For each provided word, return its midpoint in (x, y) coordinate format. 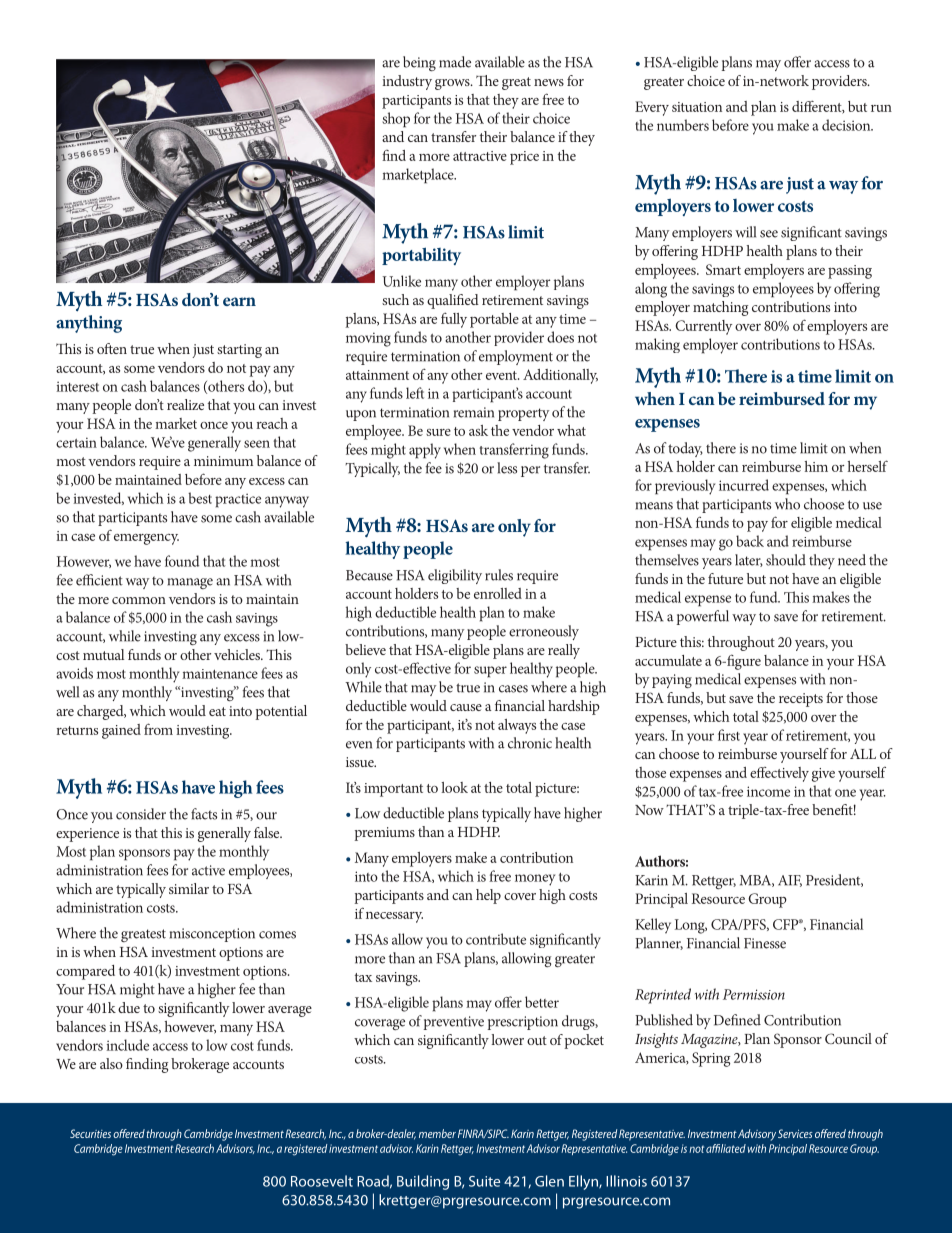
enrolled (498, 593)
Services (795, 1133)
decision (847, 125)
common (139, 600)
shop (396, 120)
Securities (90, 1133)
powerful (702, 617)
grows (453, 84)
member (437, 1133)
